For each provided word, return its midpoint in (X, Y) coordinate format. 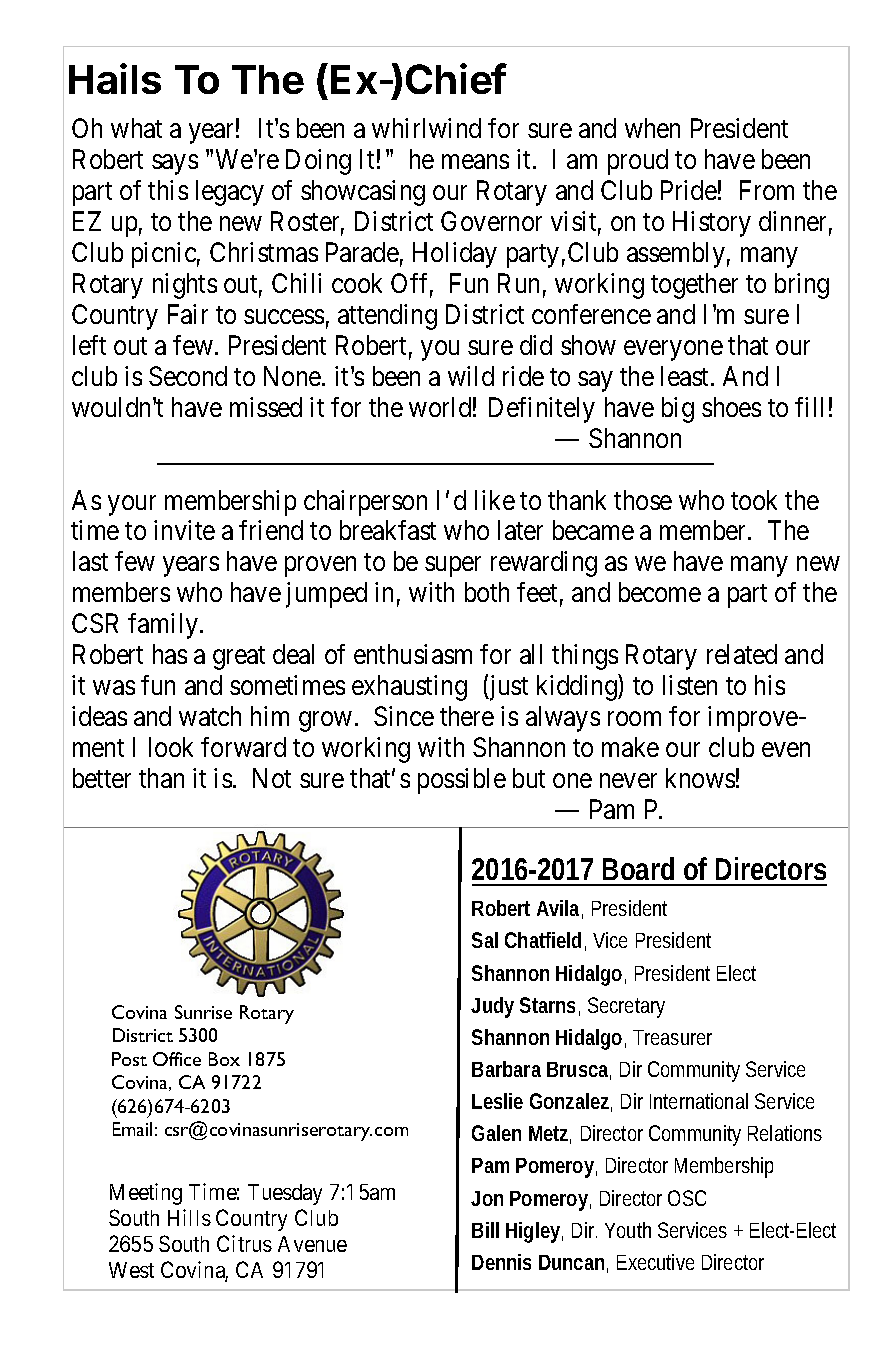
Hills (189, 1217)
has (170, 654)
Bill (485, 1230)
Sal (485, 940)
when (652, 128)
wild (471, 376)
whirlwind (426, 128)
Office (177, 1059)
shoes (731, 407)
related (742, 654)
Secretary (626, 1007)
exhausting (409, 688)
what (136, 128)
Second (188, 376)
